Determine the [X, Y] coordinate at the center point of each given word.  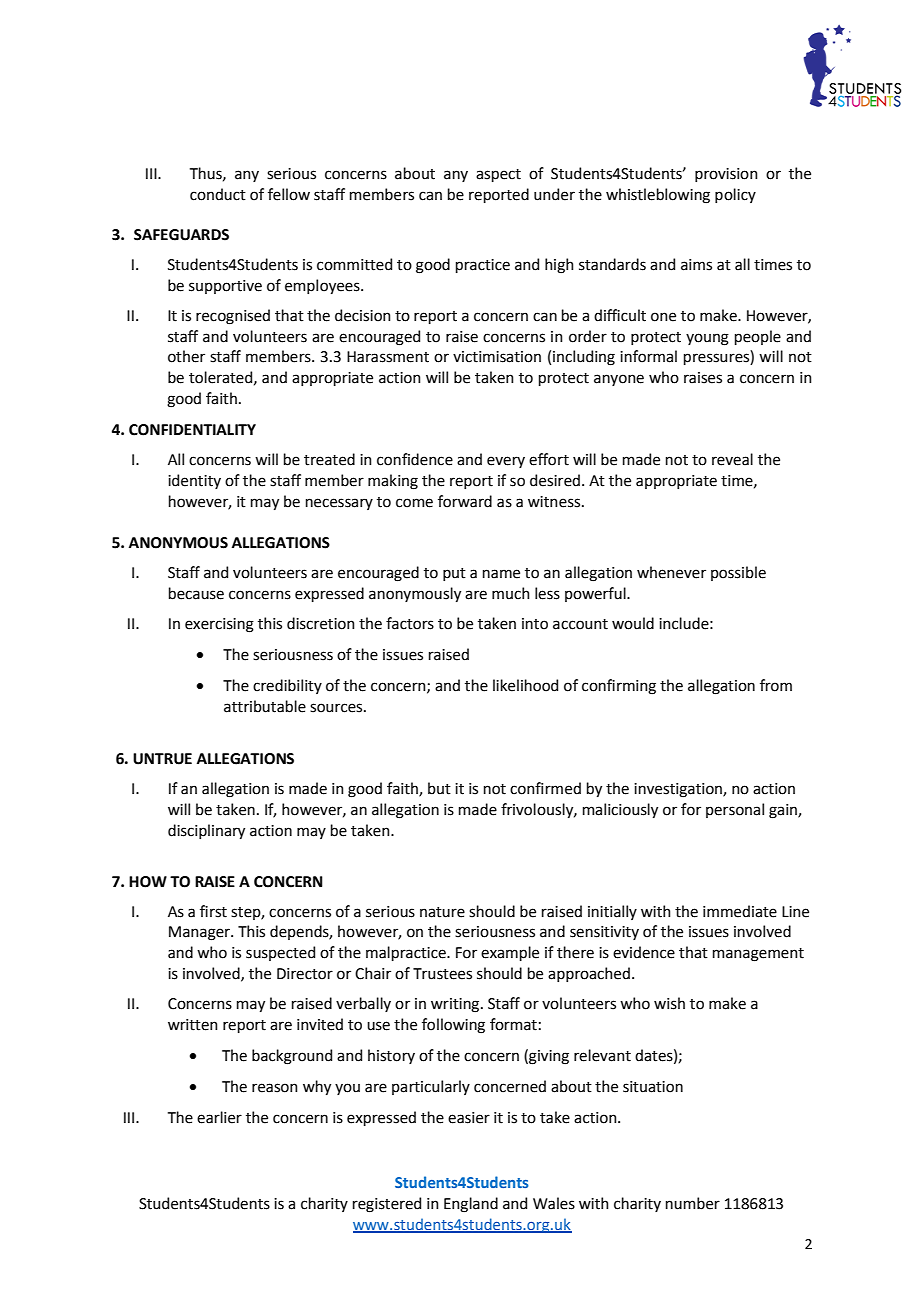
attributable [265, 706]
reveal [732, 459]
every [506, 462]
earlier [219, 1117]
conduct [218, 194]
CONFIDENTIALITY [192, 430]
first [213, 911]
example [510, 953]
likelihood [525, 685]
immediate [740, 911]
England [471, 1205]
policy [735, 195]
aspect [498, 175]
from [776, 685]
